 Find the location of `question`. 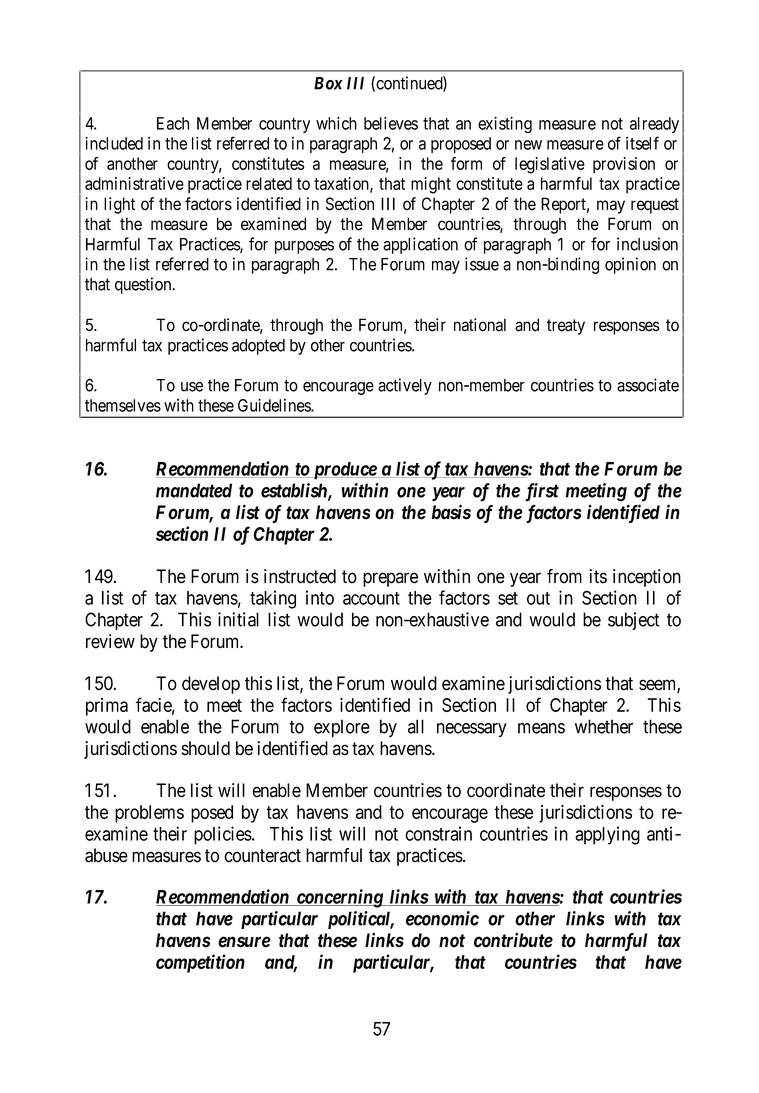

question is located at coordinates (144, 285).
